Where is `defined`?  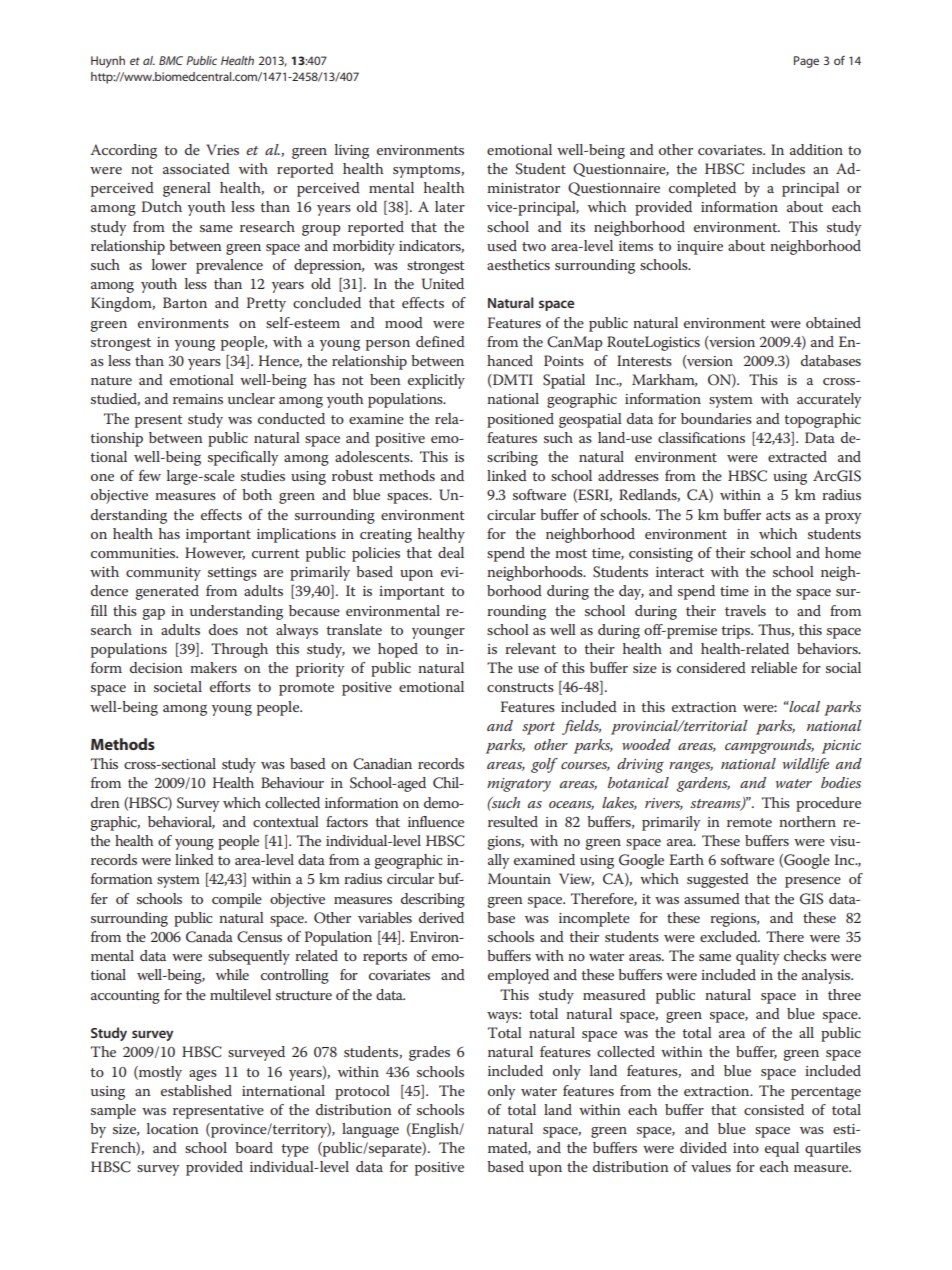 defined is located at coordinates (440, 341).
